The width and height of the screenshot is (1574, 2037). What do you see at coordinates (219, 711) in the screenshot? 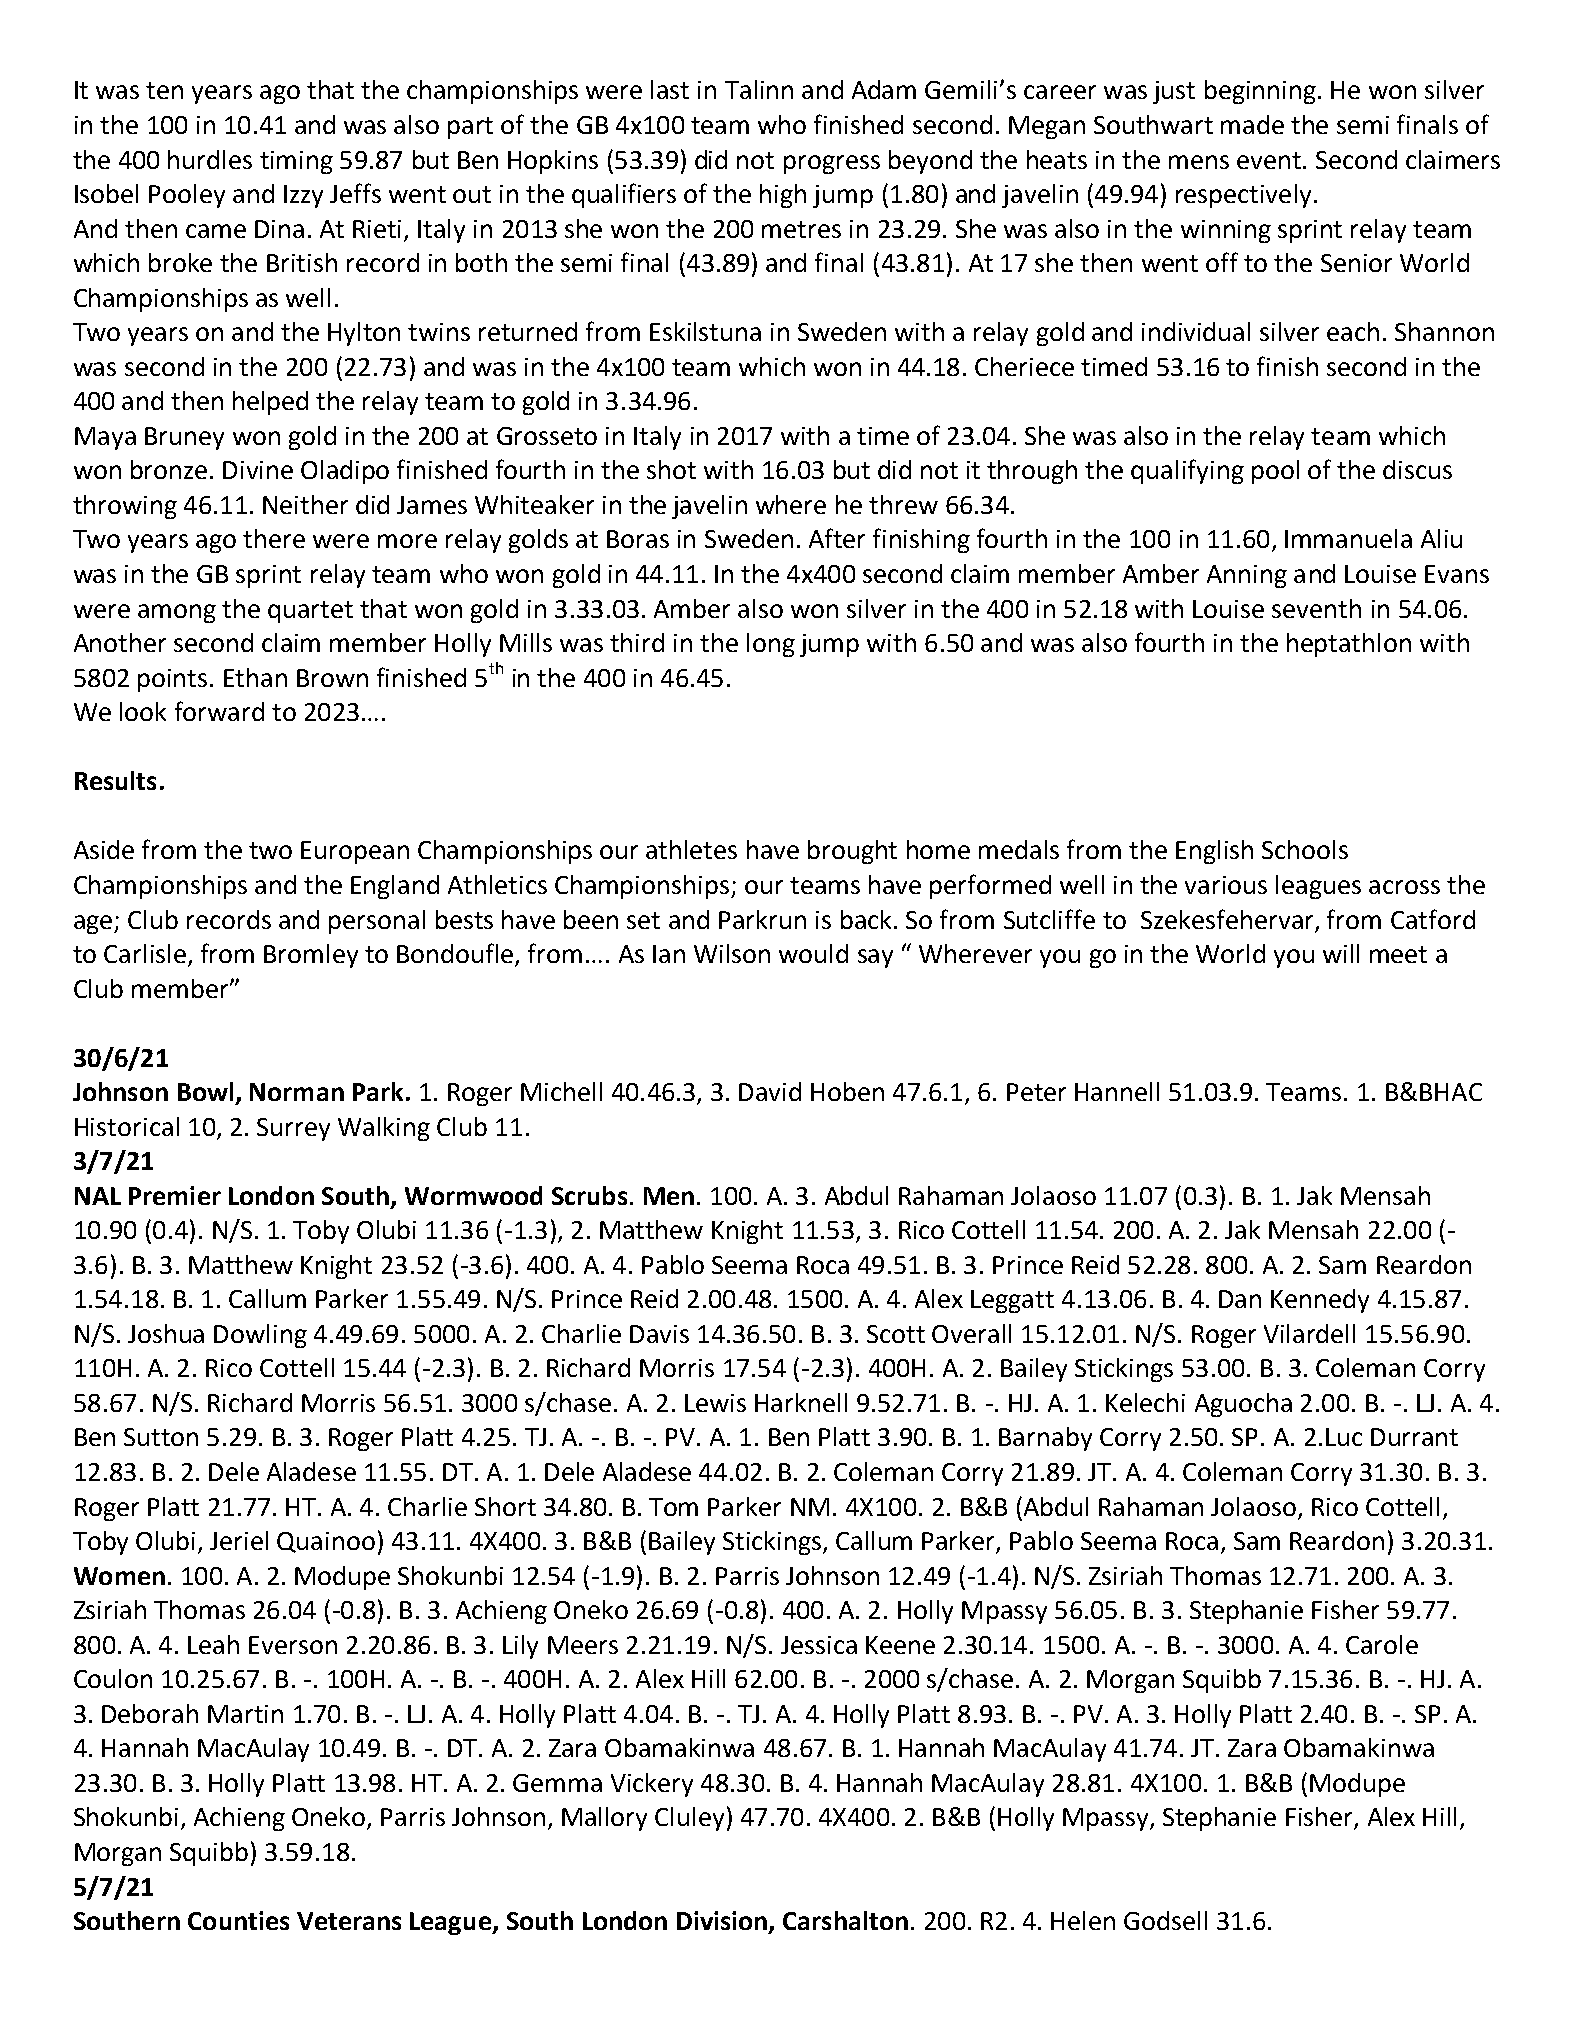
I see `forward` at bounding box center [219, 711].
